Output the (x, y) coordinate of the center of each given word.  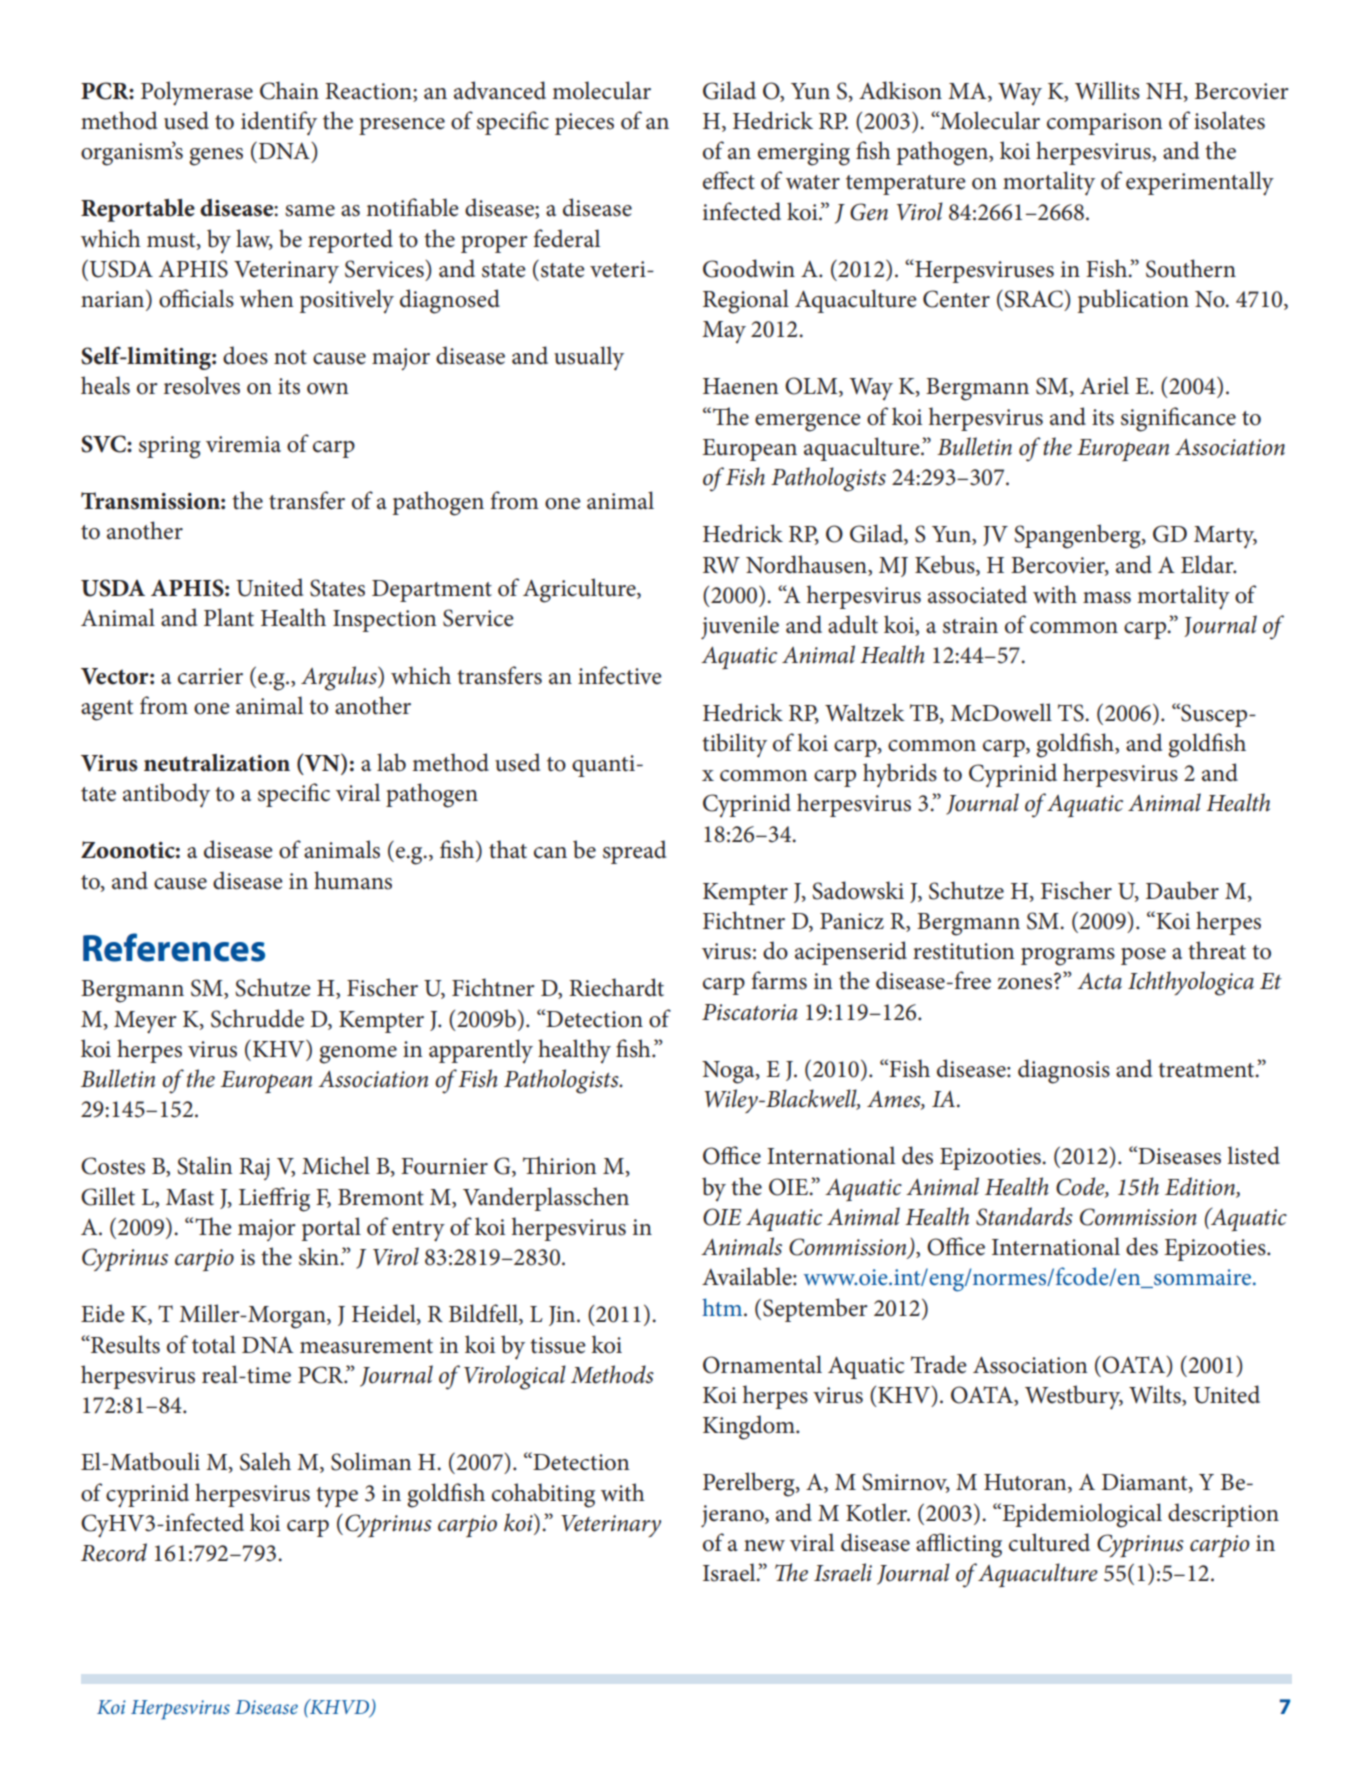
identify (279, 123)
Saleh (265, 1461)
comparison (1104, 124)
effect (729, 180)
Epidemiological (1081, 1515)
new (764, 1546)
